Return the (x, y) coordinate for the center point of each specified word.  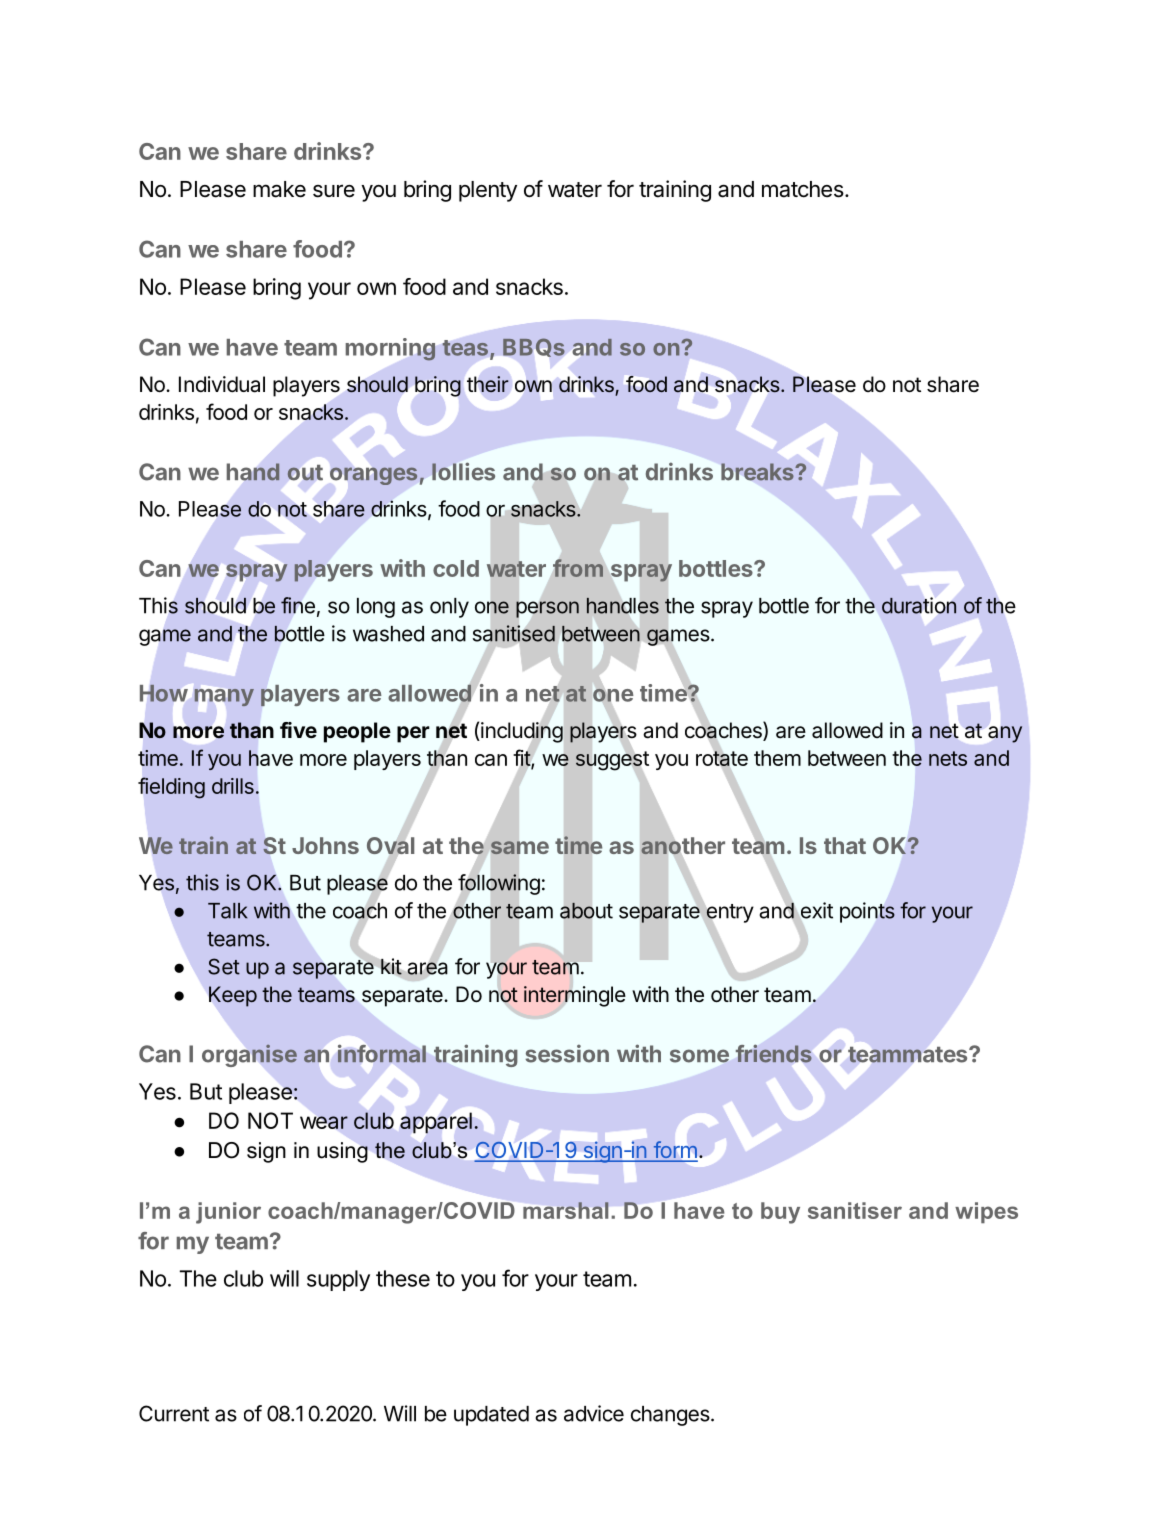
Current (174, 1413)
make (279, 189)
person (547, 609)
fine (298, 605)
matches (803, 189)
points (867, 912)
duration (919, 605)
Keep (233, 996)
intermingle (575, 996)
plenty (488, 191)
